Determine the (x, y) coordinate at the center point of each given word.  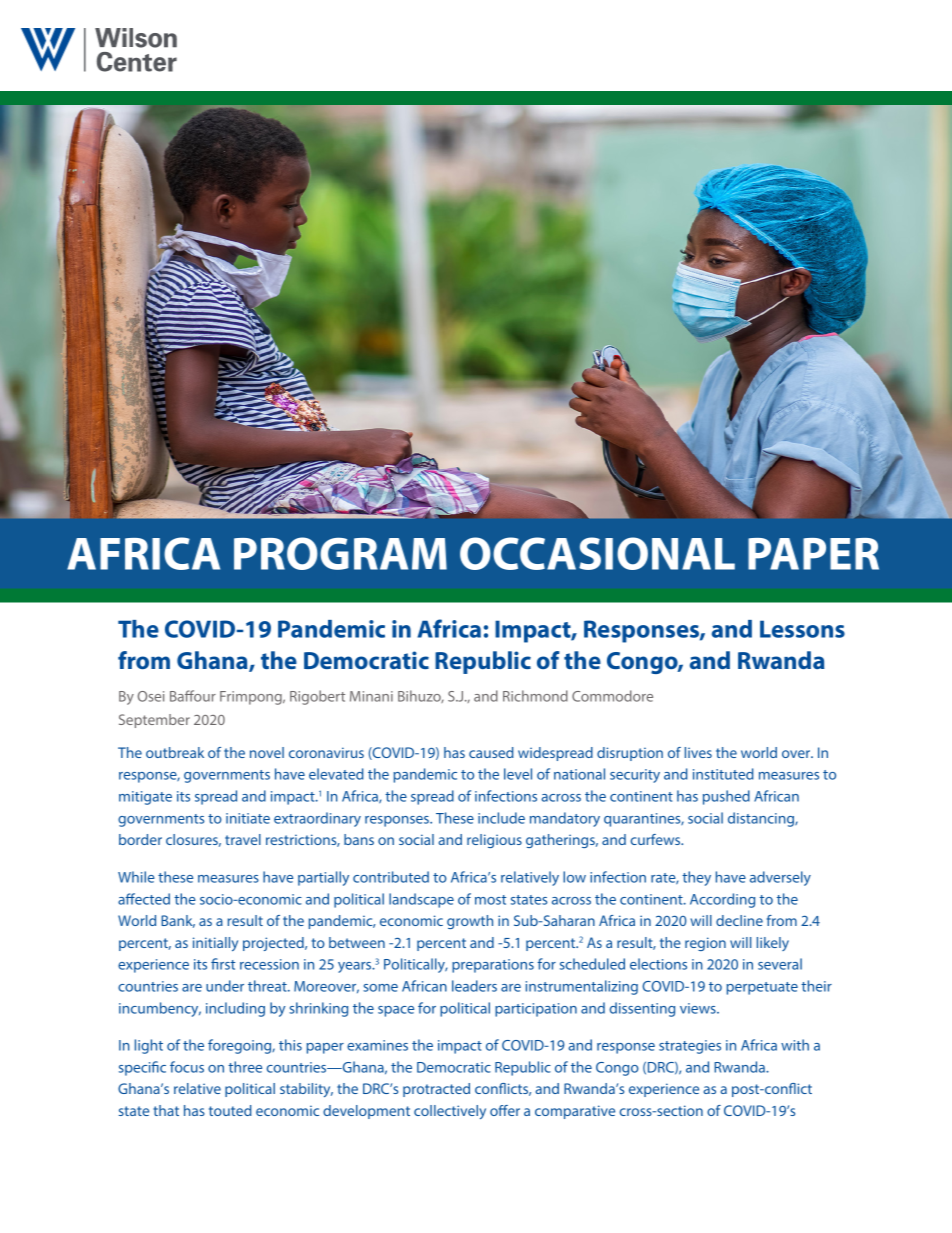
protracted (436, 1090)
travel (243, 839)
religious (494, 841)
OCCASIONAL (597, 553)
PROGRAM (340, 553)
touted (230, 1110)
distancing (762, 819)
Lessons (802, 629)
